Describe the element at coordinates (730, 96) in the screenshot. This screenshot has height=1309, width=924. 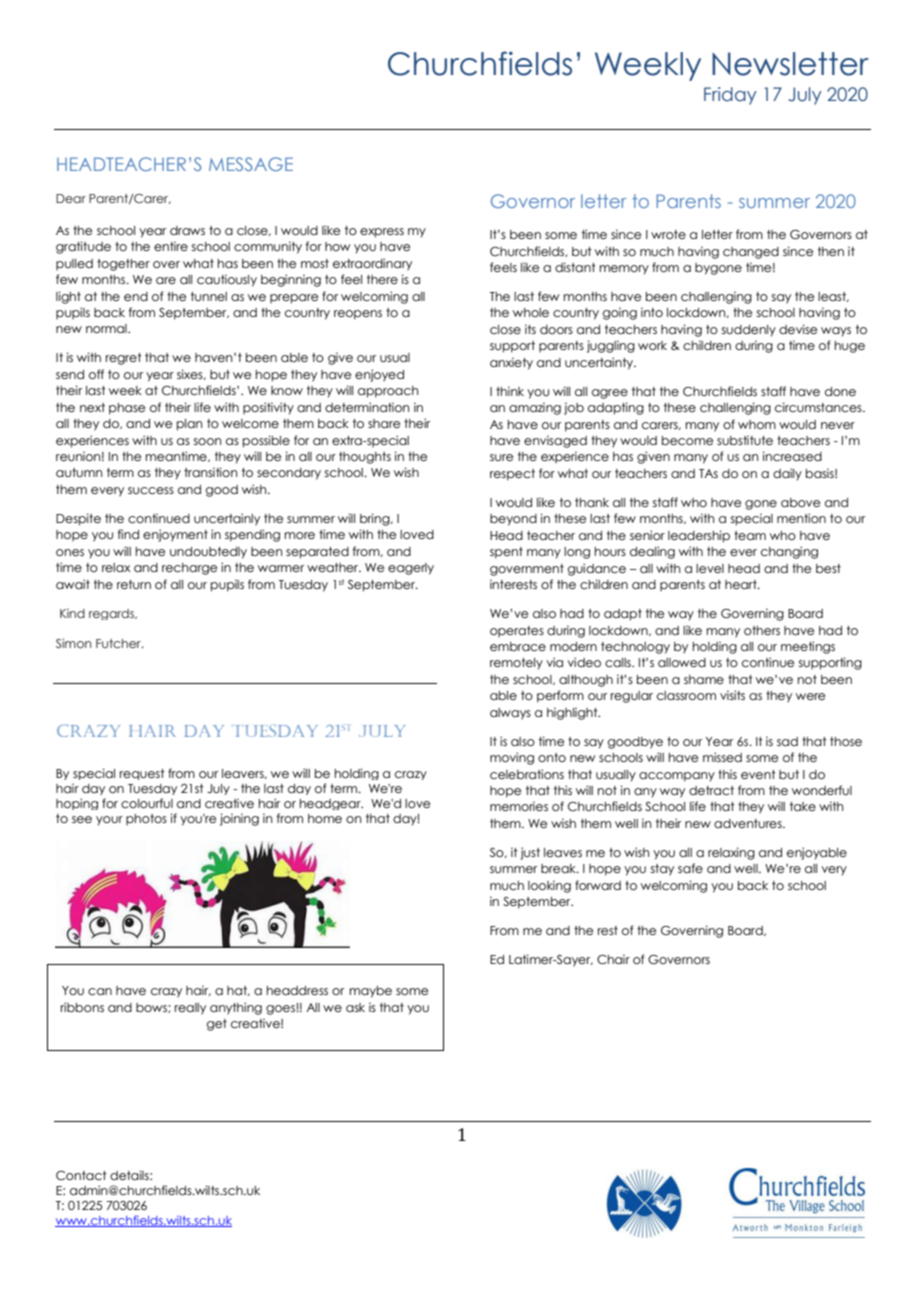
I see `Friday` at that location.
